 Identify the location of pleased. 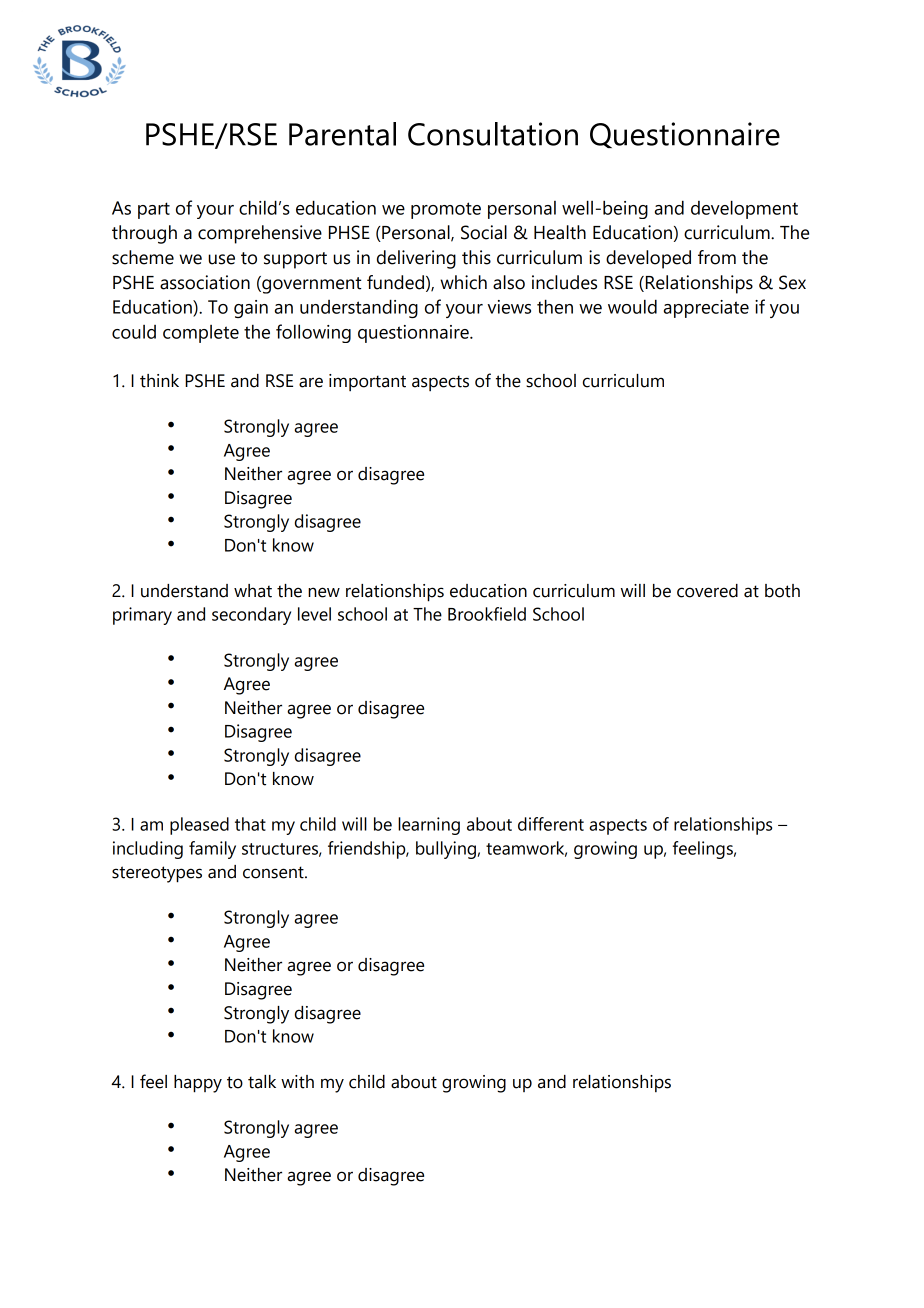
(199, 826).
